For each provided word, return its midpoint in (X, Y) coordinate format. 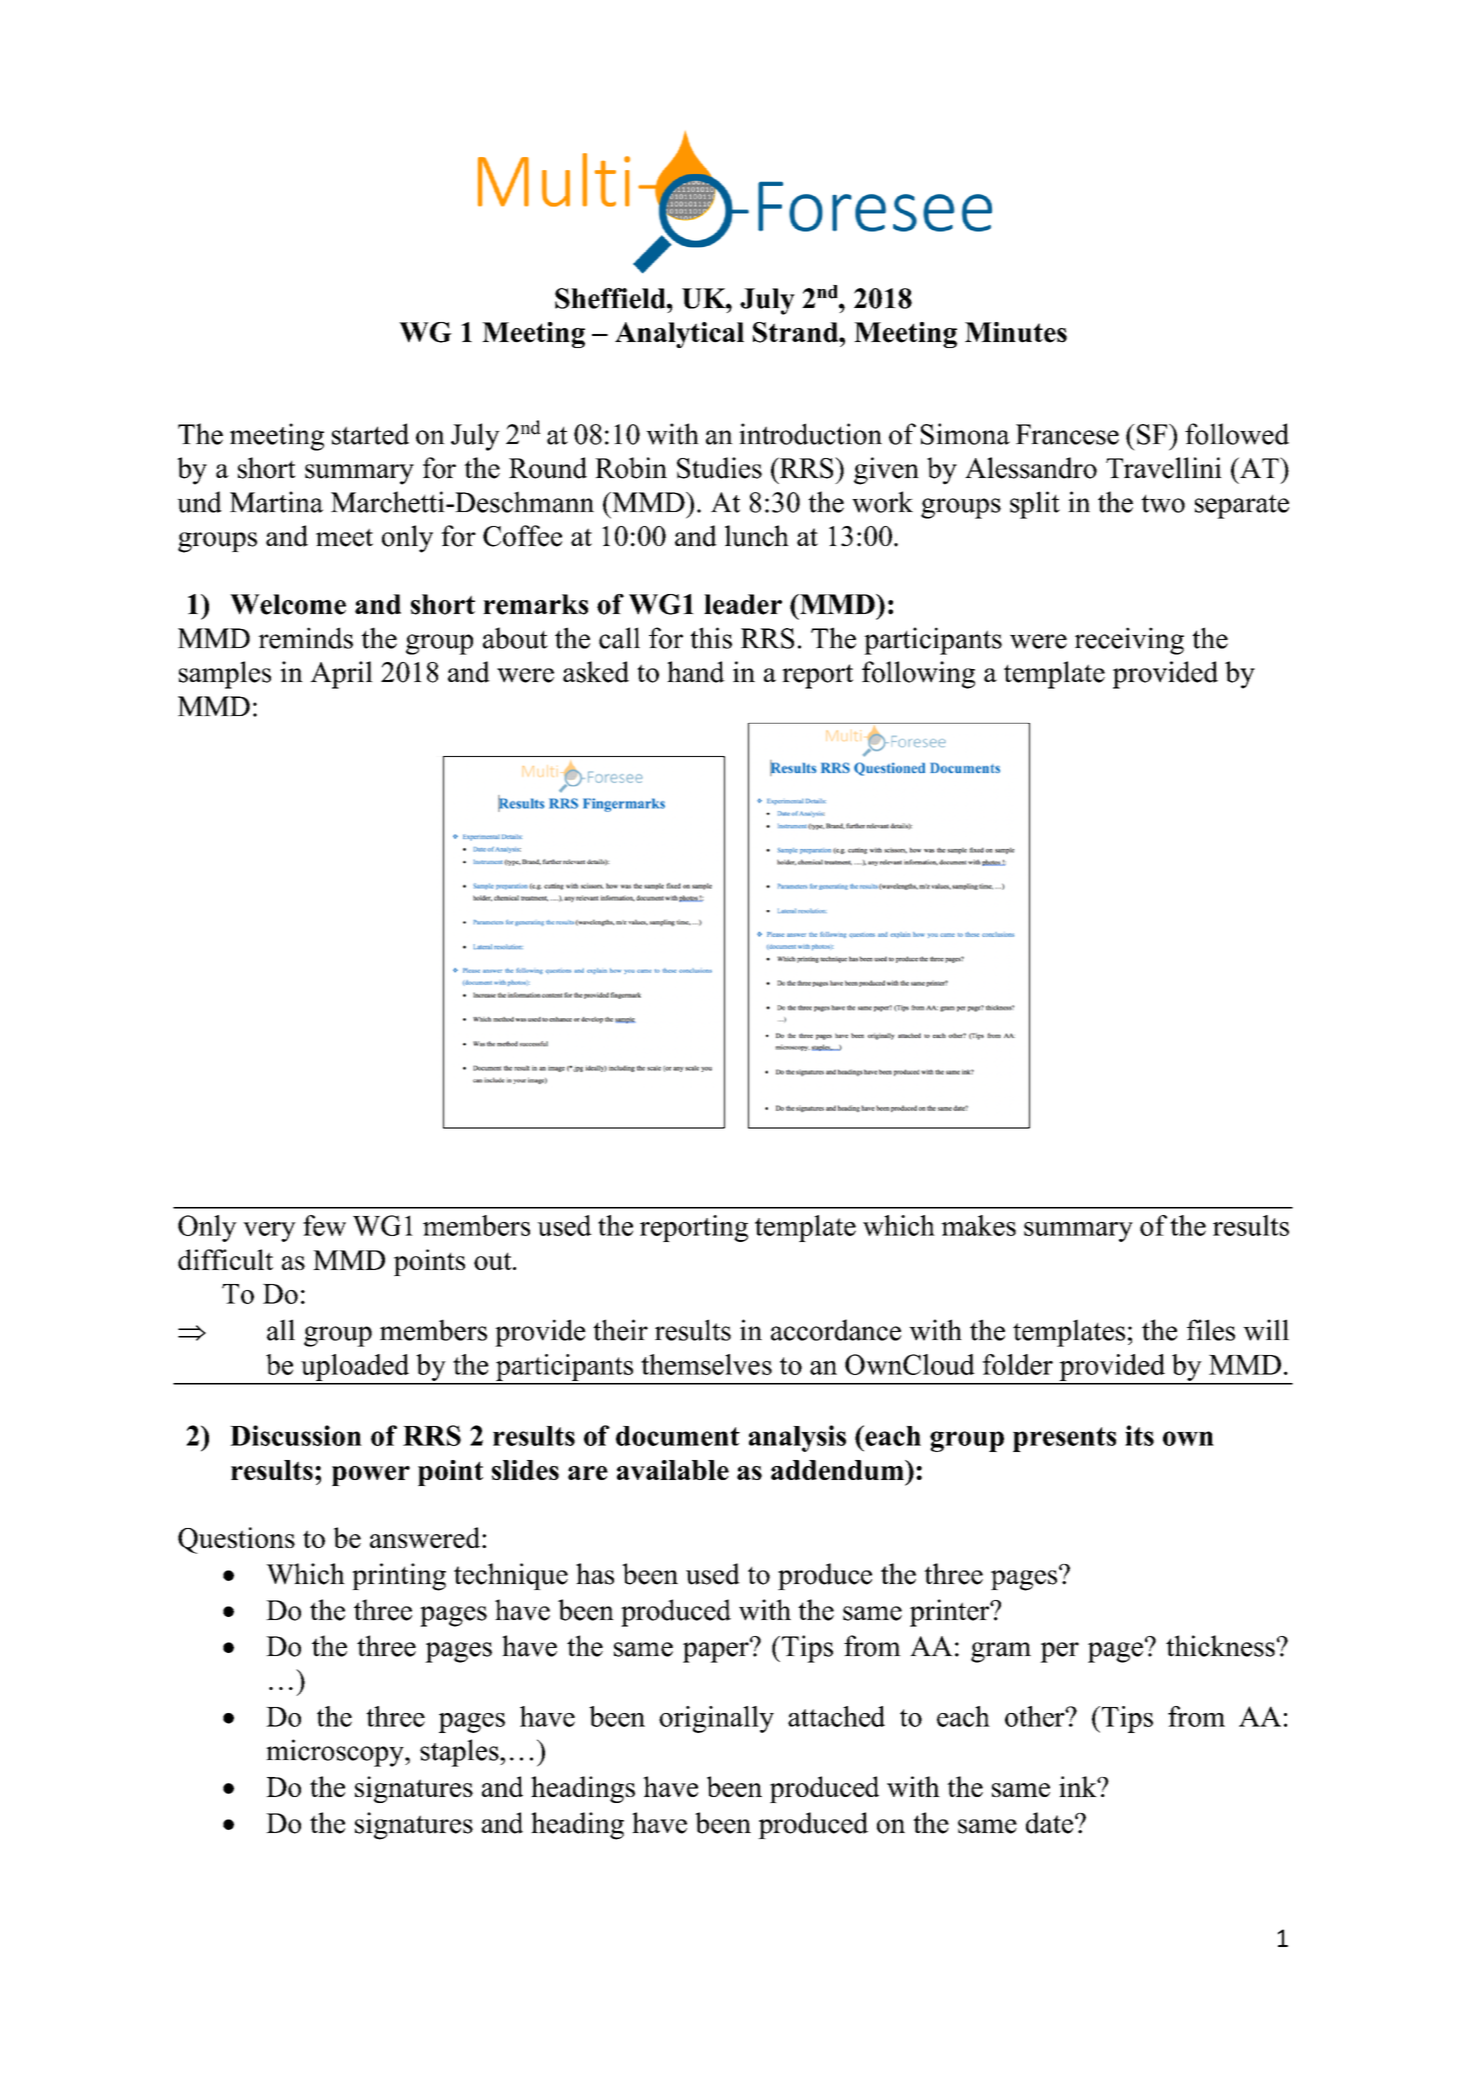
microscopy (336, 1753)
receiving (1129, 641)
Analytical (679, 335)
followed (1237, 434)
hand (696, 672)
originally (716, 1719)
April (341, 675)
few (324, 1225)
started (370, 434)
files (1211, 1330)
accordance (836, 1330)
